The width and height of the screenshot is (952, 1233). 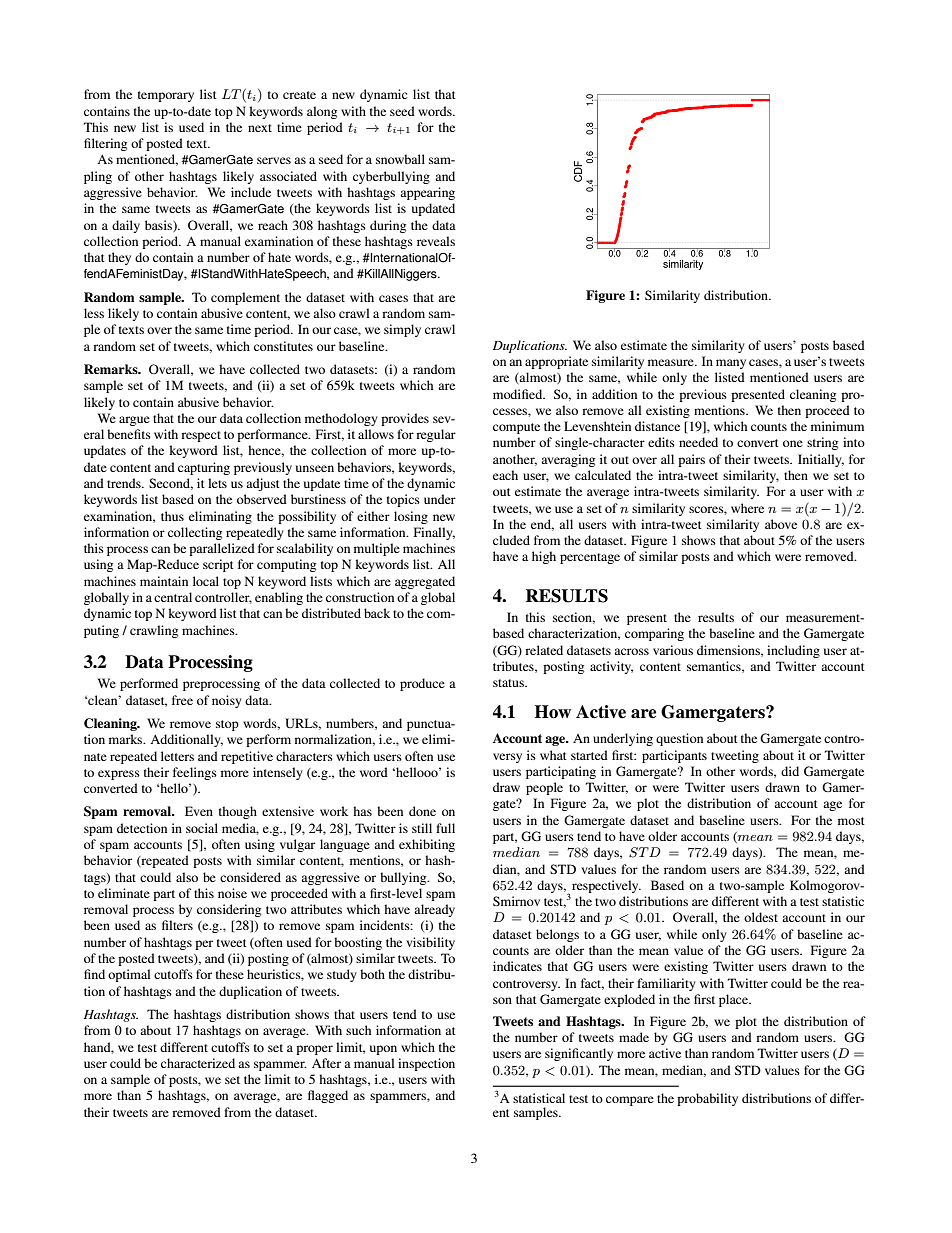 What do you see at coordinates (707, 1099) in the screenshot?
I see `probability` at bounding box center [707, 1099].
